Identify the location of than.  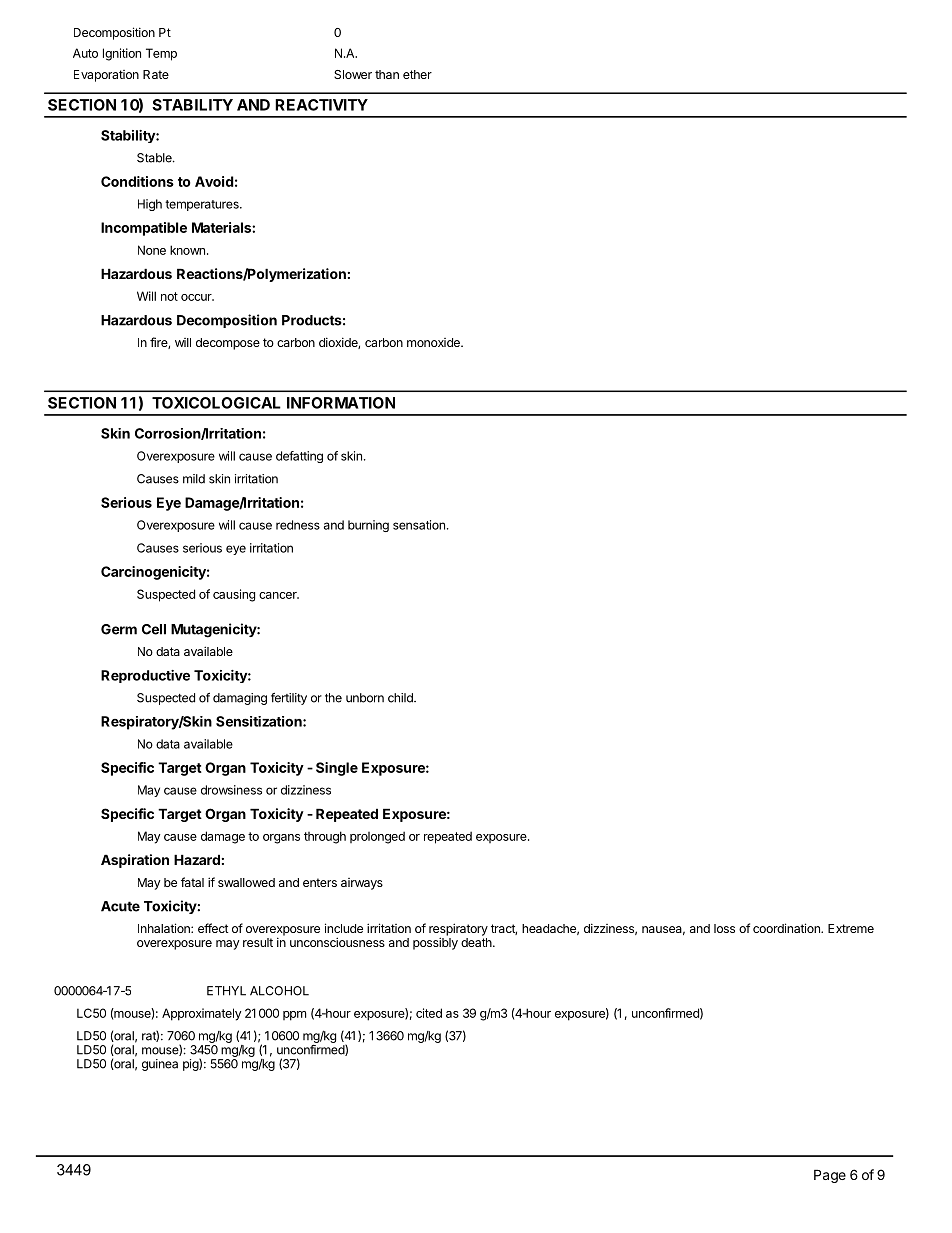
(387, 74).
